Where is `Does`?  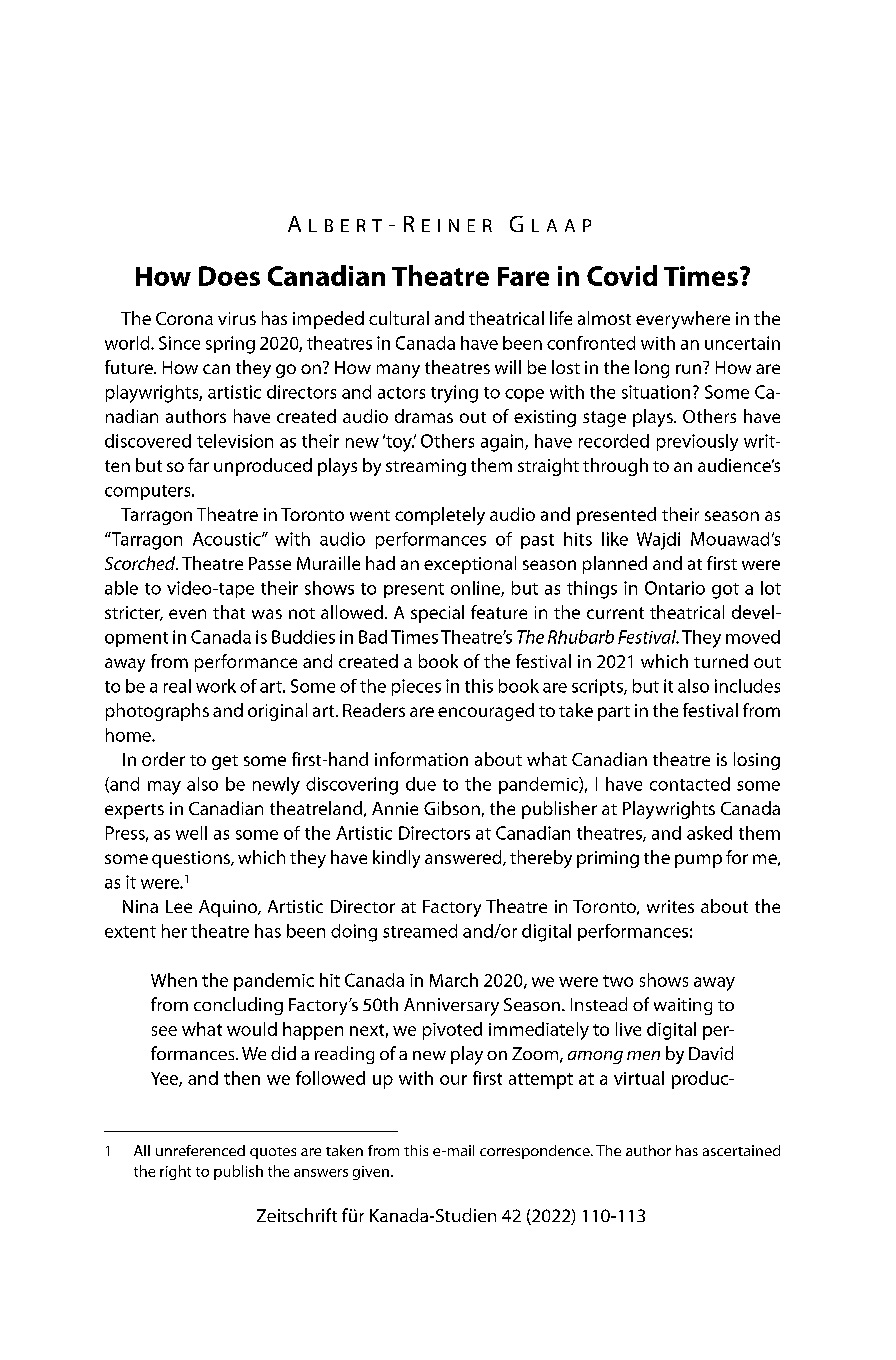 Does is located at coordinates (229, 276).
